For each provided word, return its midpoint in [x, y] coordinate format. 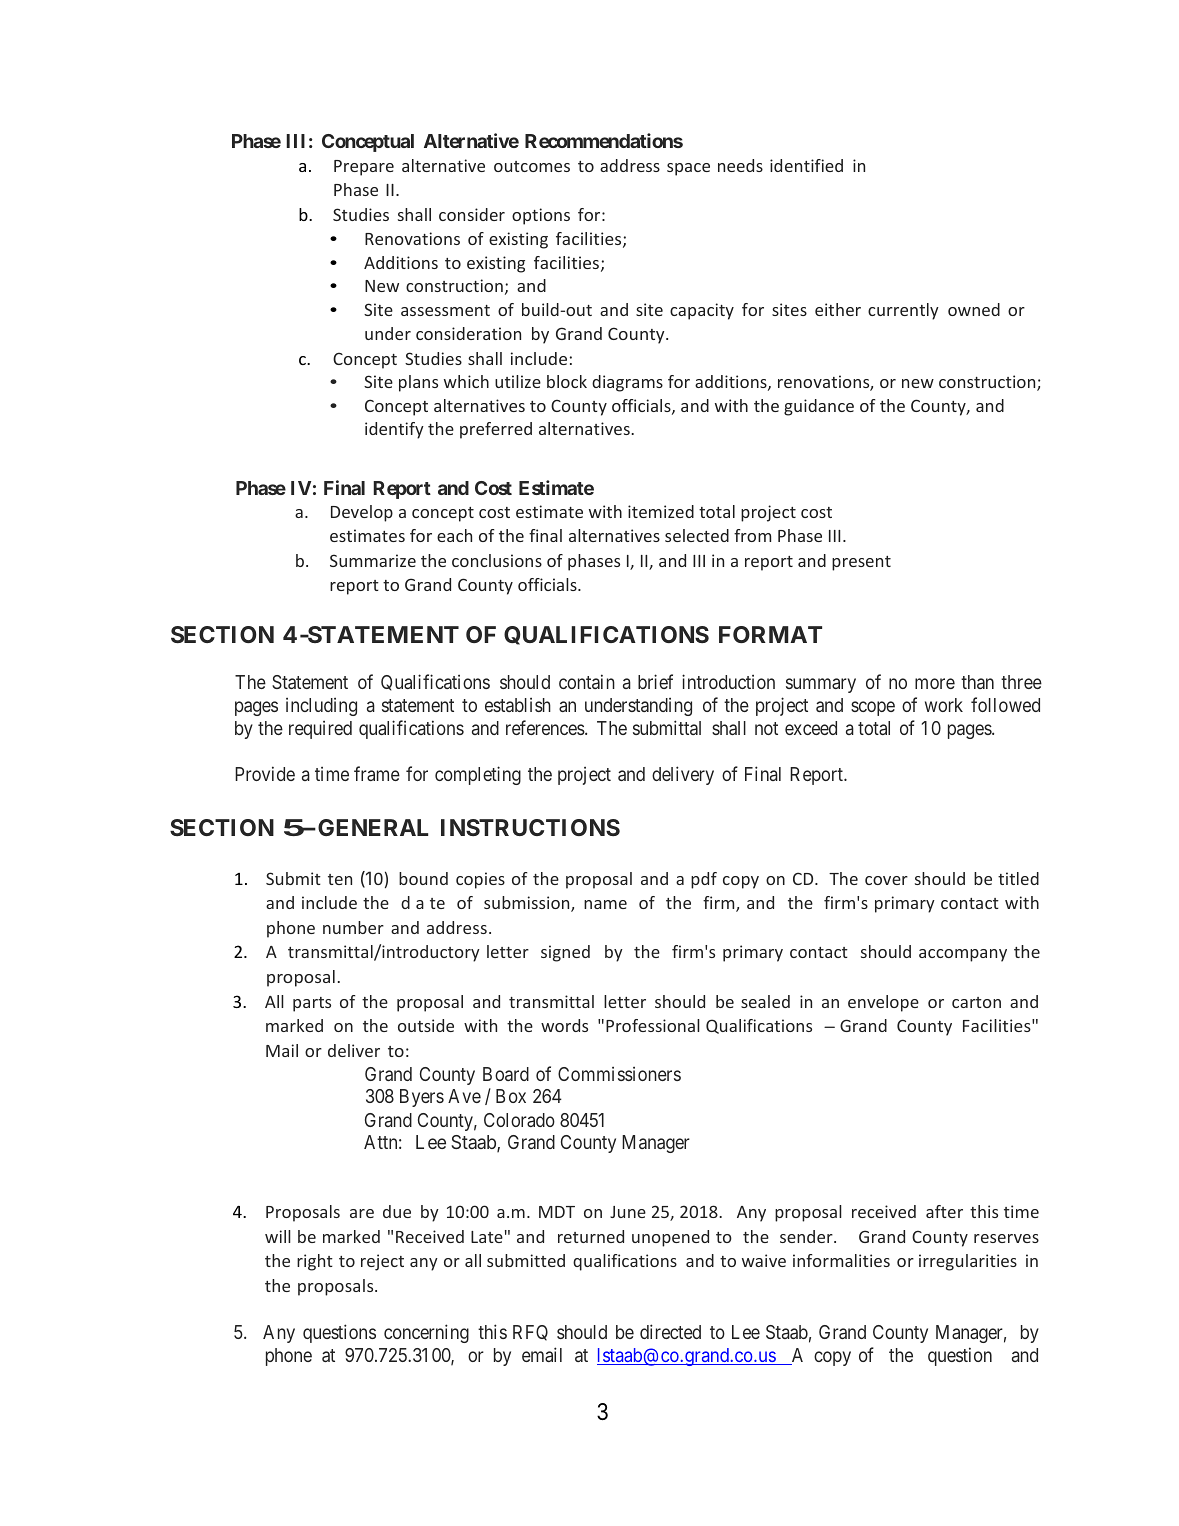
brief [655, 681]
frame [377, 773]
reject [382, 1262]
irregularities [968, 1262]
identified [806, 165]
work [944, 705]
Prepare [364, 168]
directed [670, 1331]
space [688, 169]
